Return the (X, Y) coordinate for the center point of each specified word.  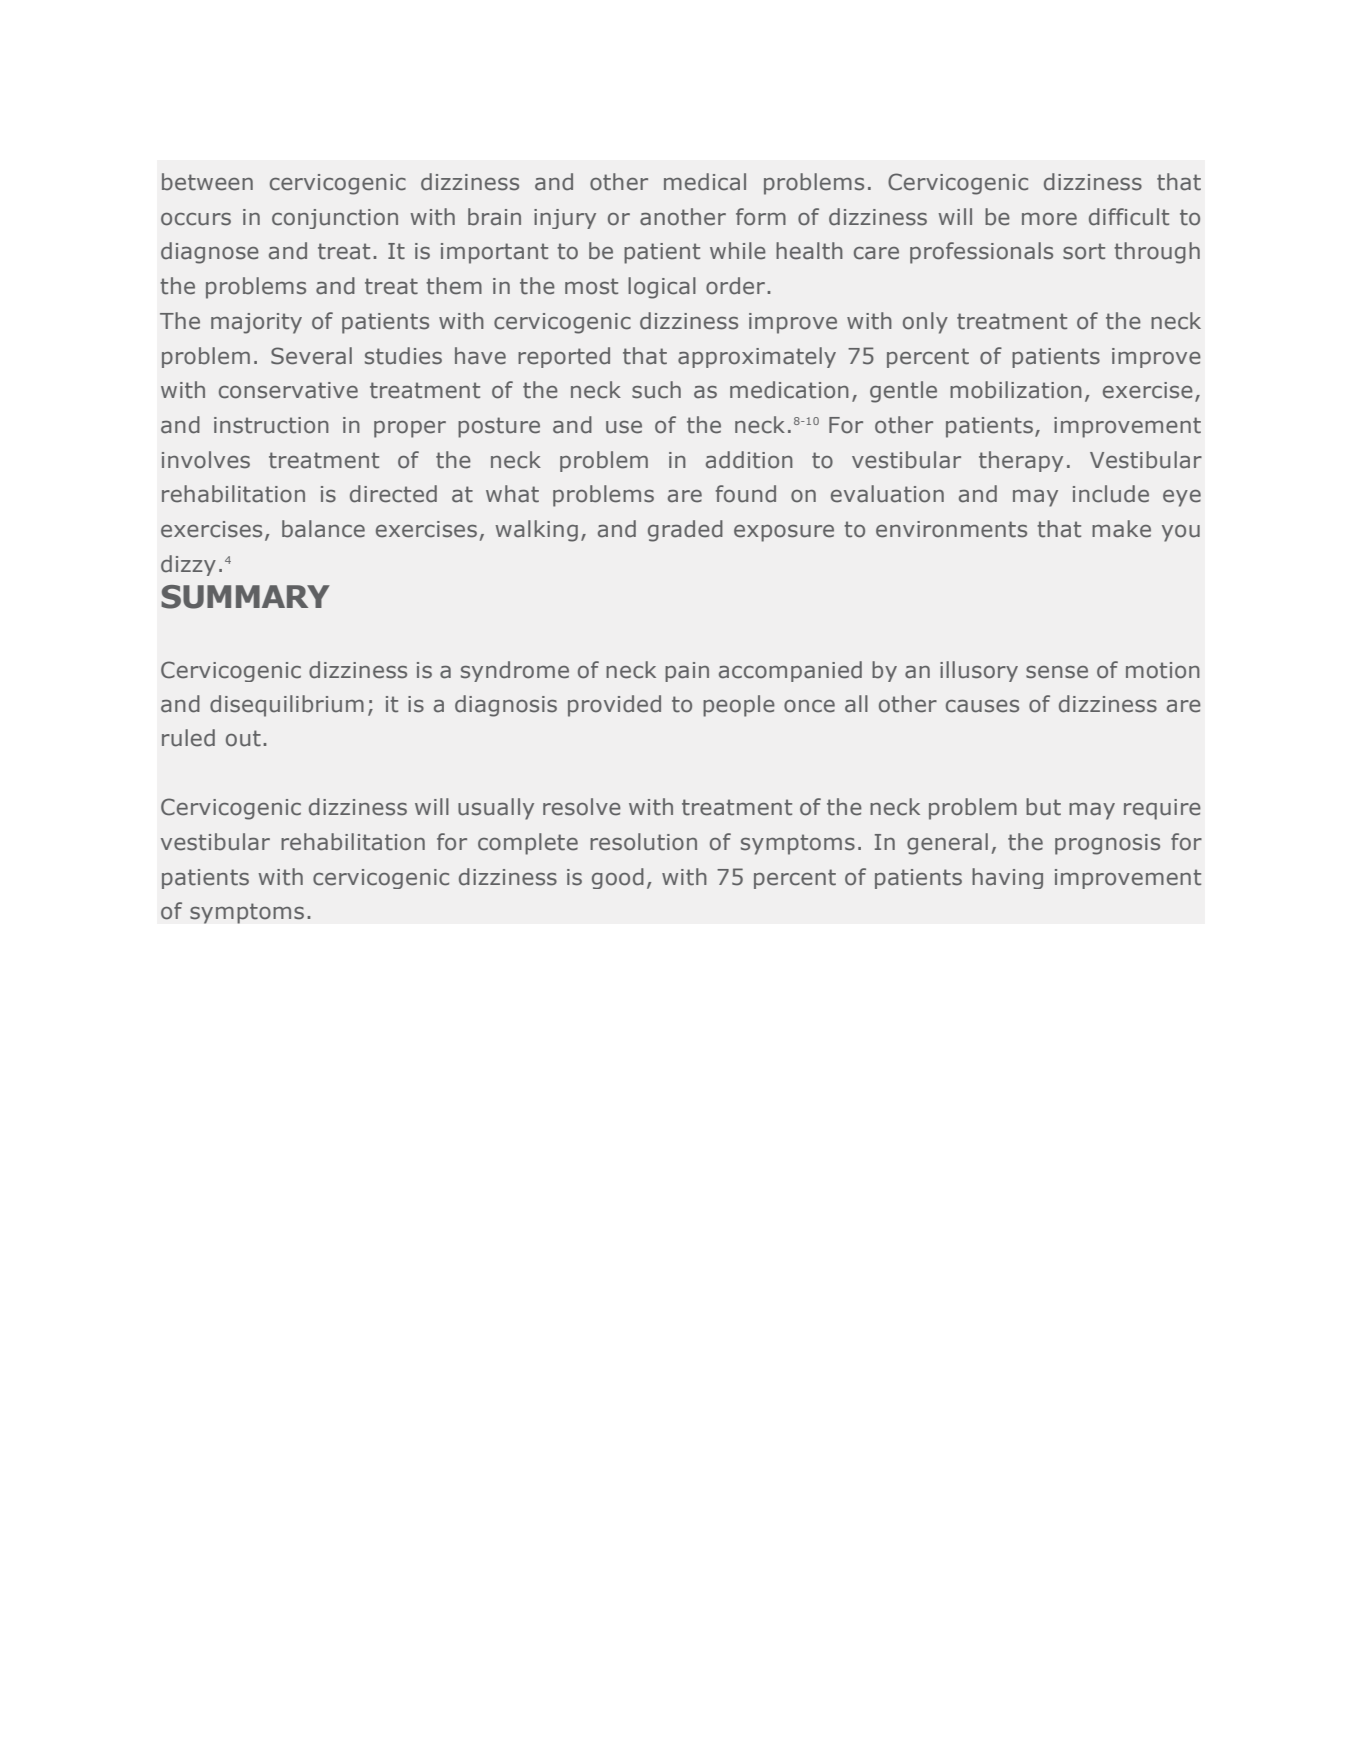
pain (687, 672)
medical (705, 182)
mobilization (1016, 390)
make (1121, 529)
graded (685, 531)
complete (528, 844)
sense (1057, 672)
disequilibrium (287, 706)
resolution (643, 842)
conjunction (335, 219)
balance (323, 529)
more (1049, 219)
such (656, 390)
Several (311, 356)
